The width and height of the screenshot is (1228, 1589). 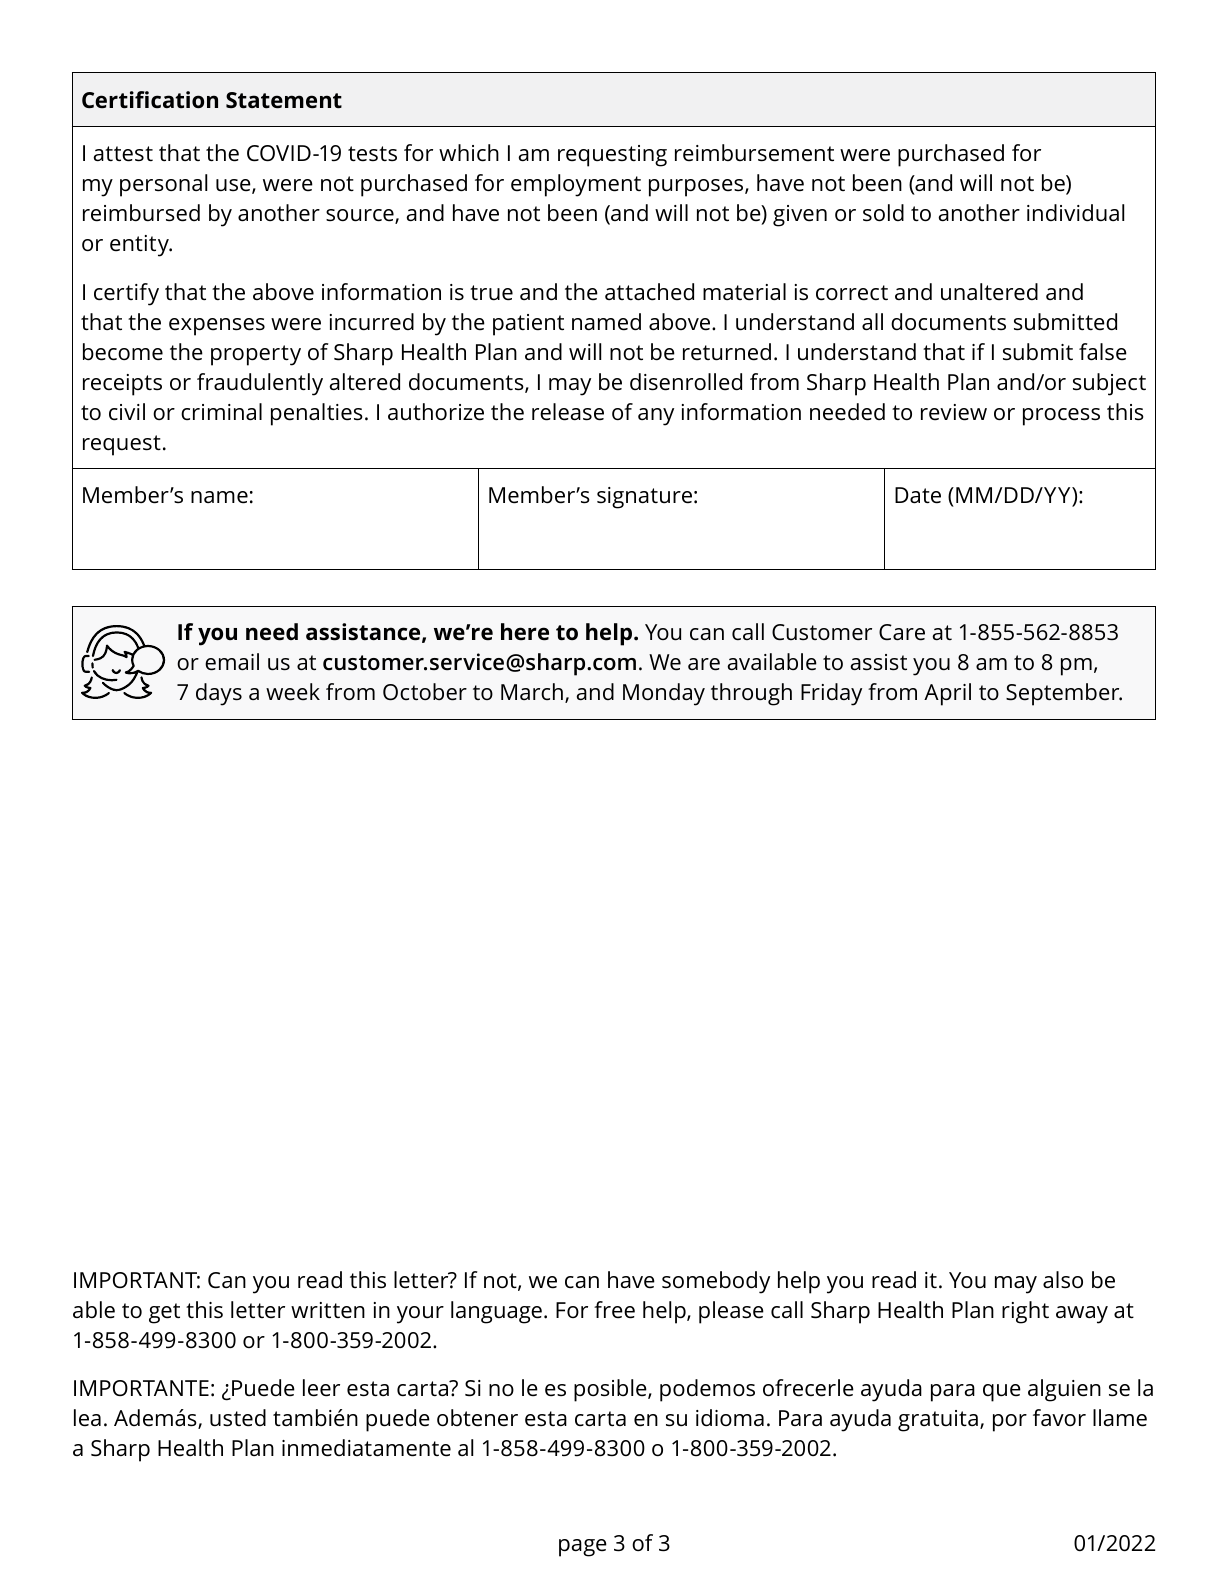 What do you see at coordinates (284, 100) in the screenshot?
I see `Statement` at bounding box center [284, 100].
